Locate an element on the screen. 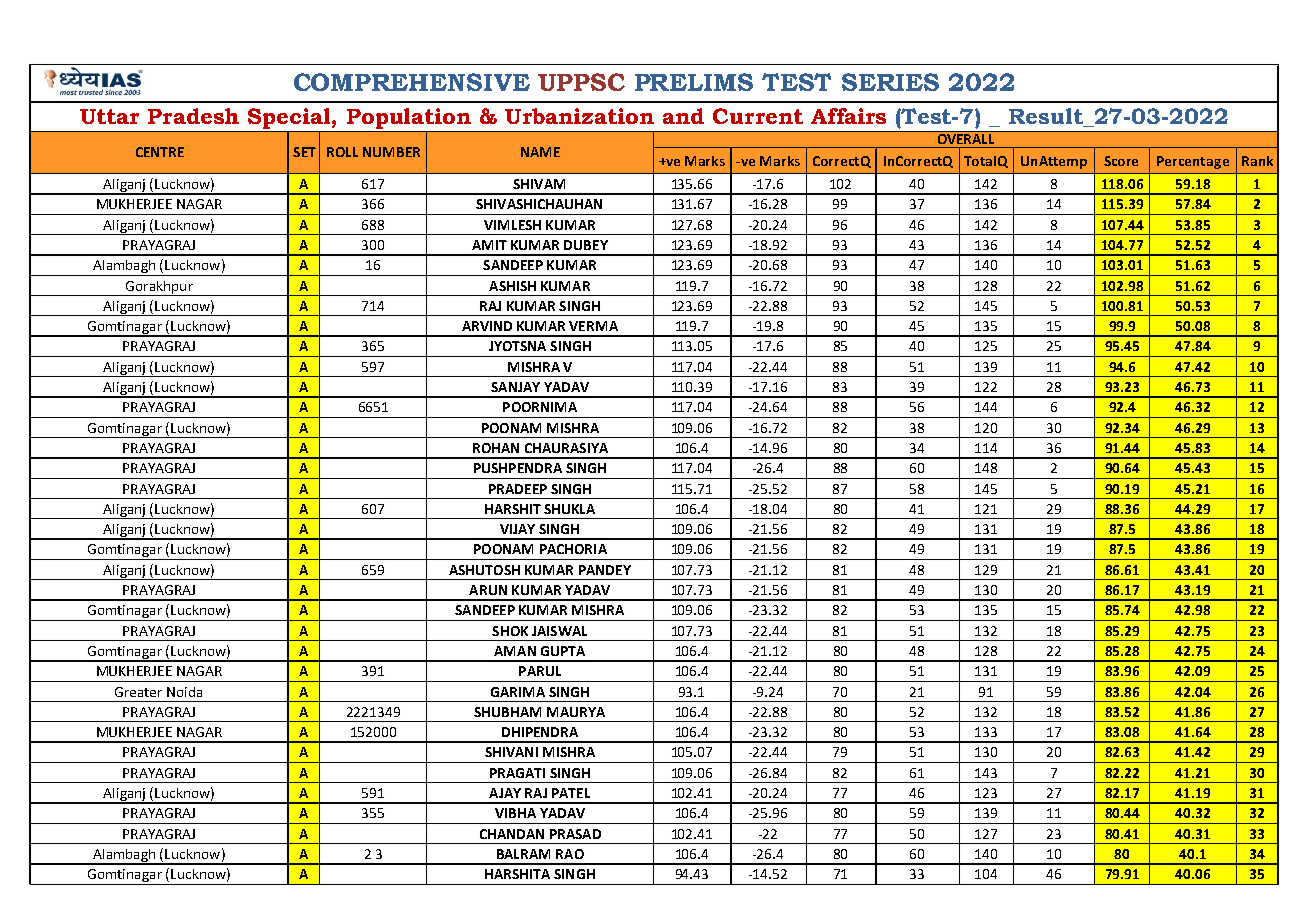 This screenshot has width=1308, height=924. VERMA is located at coordinates (593, 326).
